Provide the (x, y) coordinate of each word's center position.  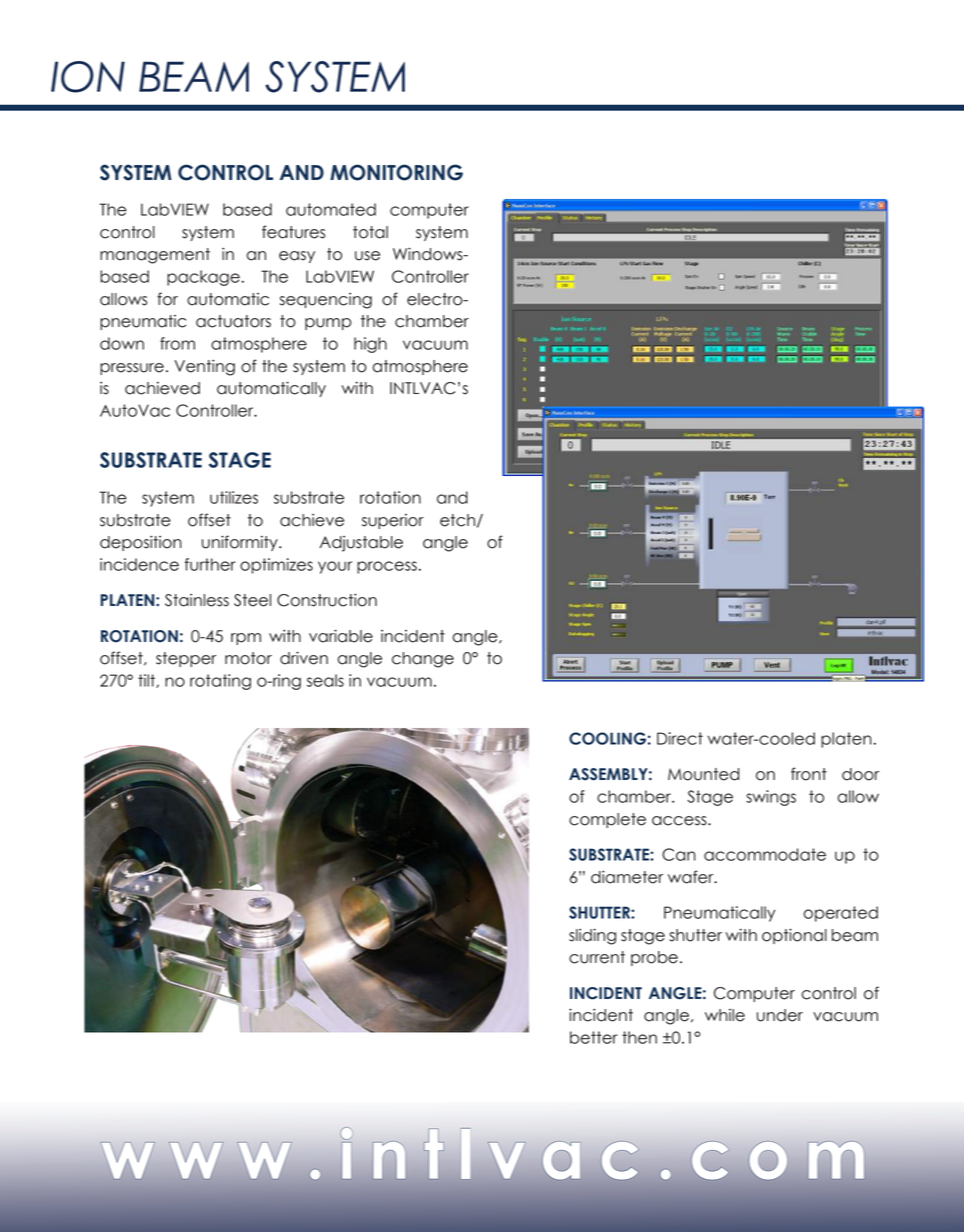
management (155, 256)
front (809, 774)
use (367, 256)
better (593, 1037)
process (387, 567)
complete (607, 820)
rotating (220, 682)
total (370, 232)
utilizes (234, 497)
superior (393, 521)
